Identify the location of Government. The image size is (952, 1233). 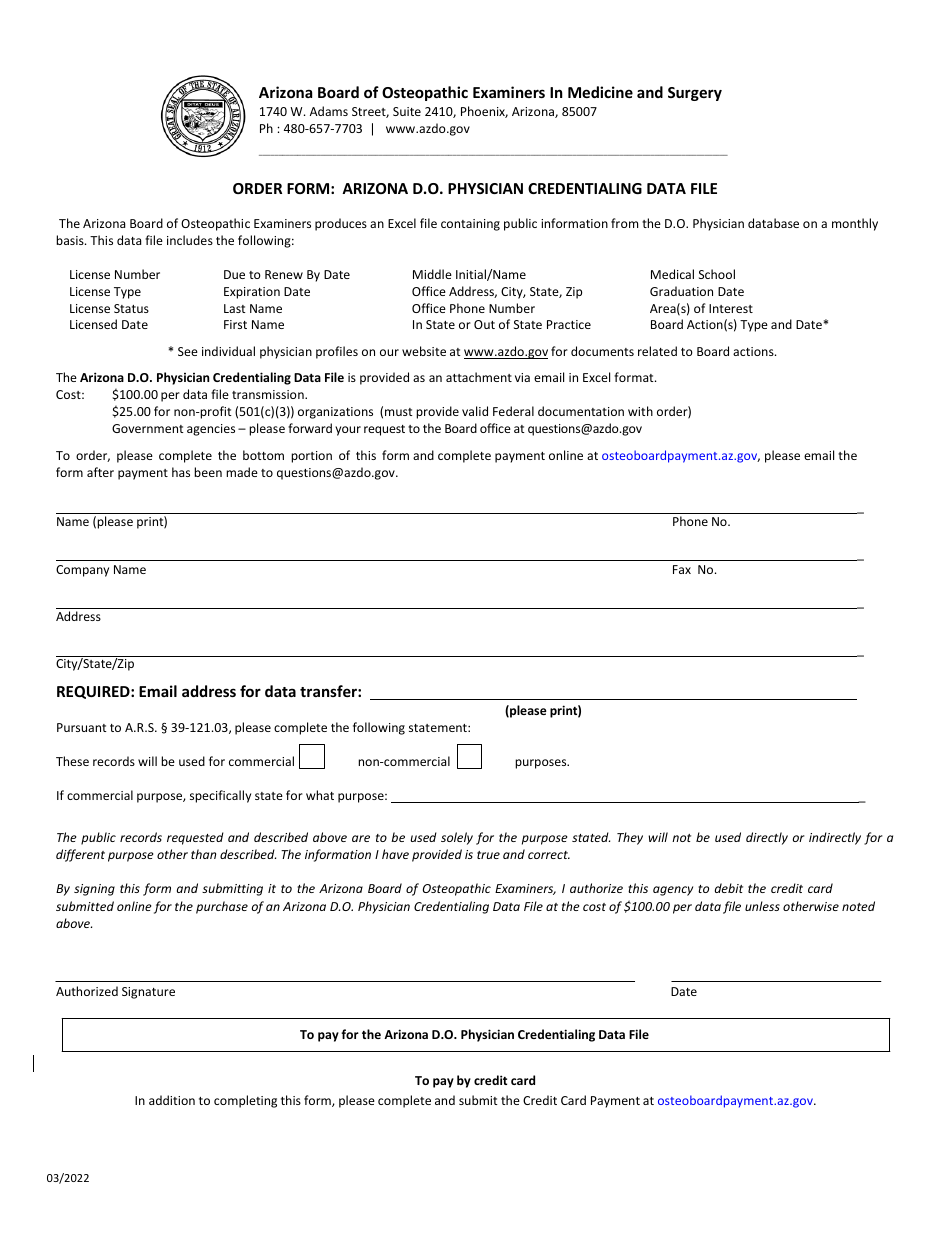
(148, 428).
